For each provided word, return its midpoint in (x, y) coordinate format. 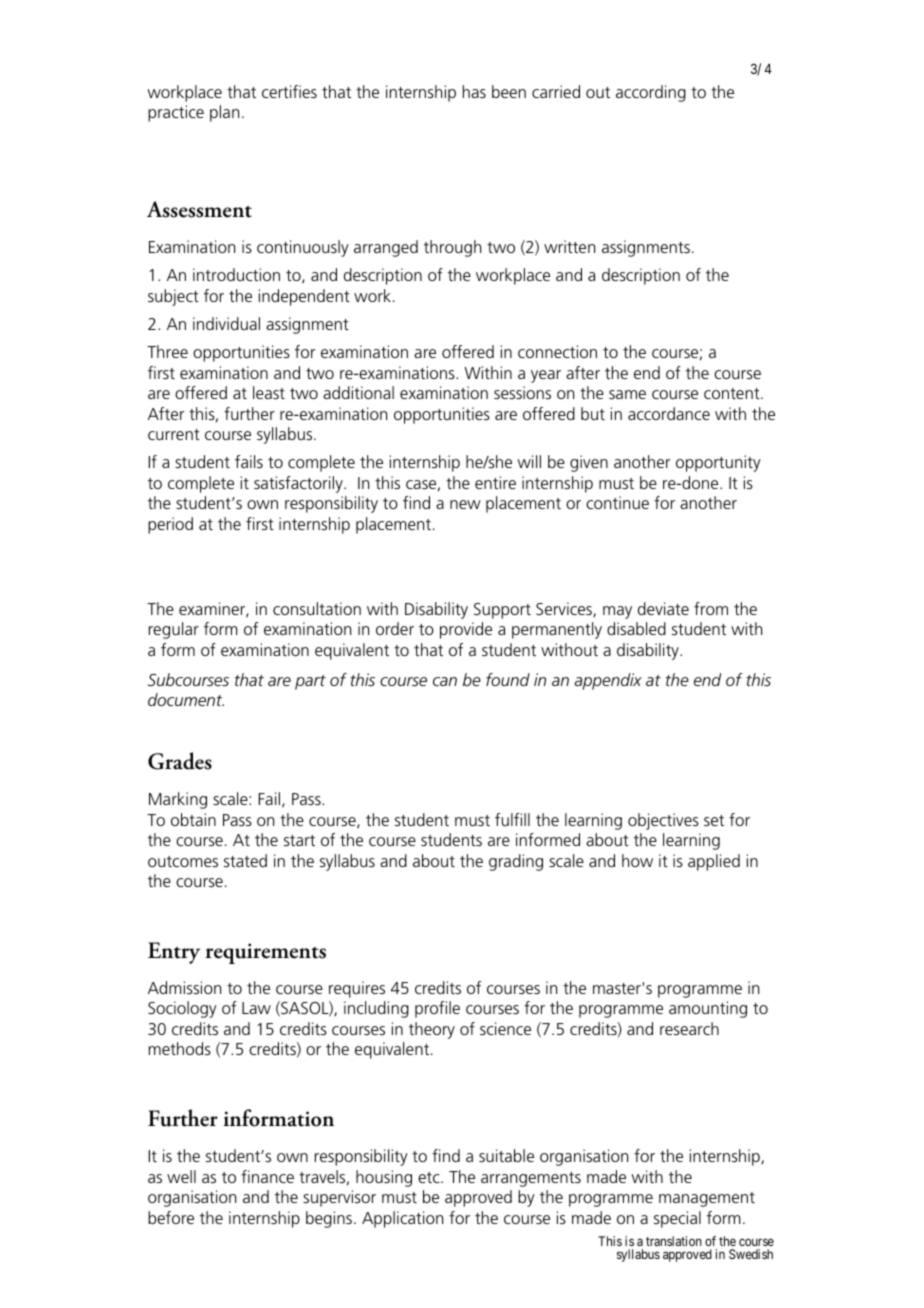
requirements (266, 953)
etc (430, 1177)
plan (224, 113)
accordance (669, 413)
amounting (708, 1009)
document (186, 699)
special (677, 1219)
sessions (522, 392)
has (474, 91)
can (445, 681)
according (651, 93)
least (269, 392)
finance (267, 1176)
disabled (636, 628)
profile (437, 1009)
